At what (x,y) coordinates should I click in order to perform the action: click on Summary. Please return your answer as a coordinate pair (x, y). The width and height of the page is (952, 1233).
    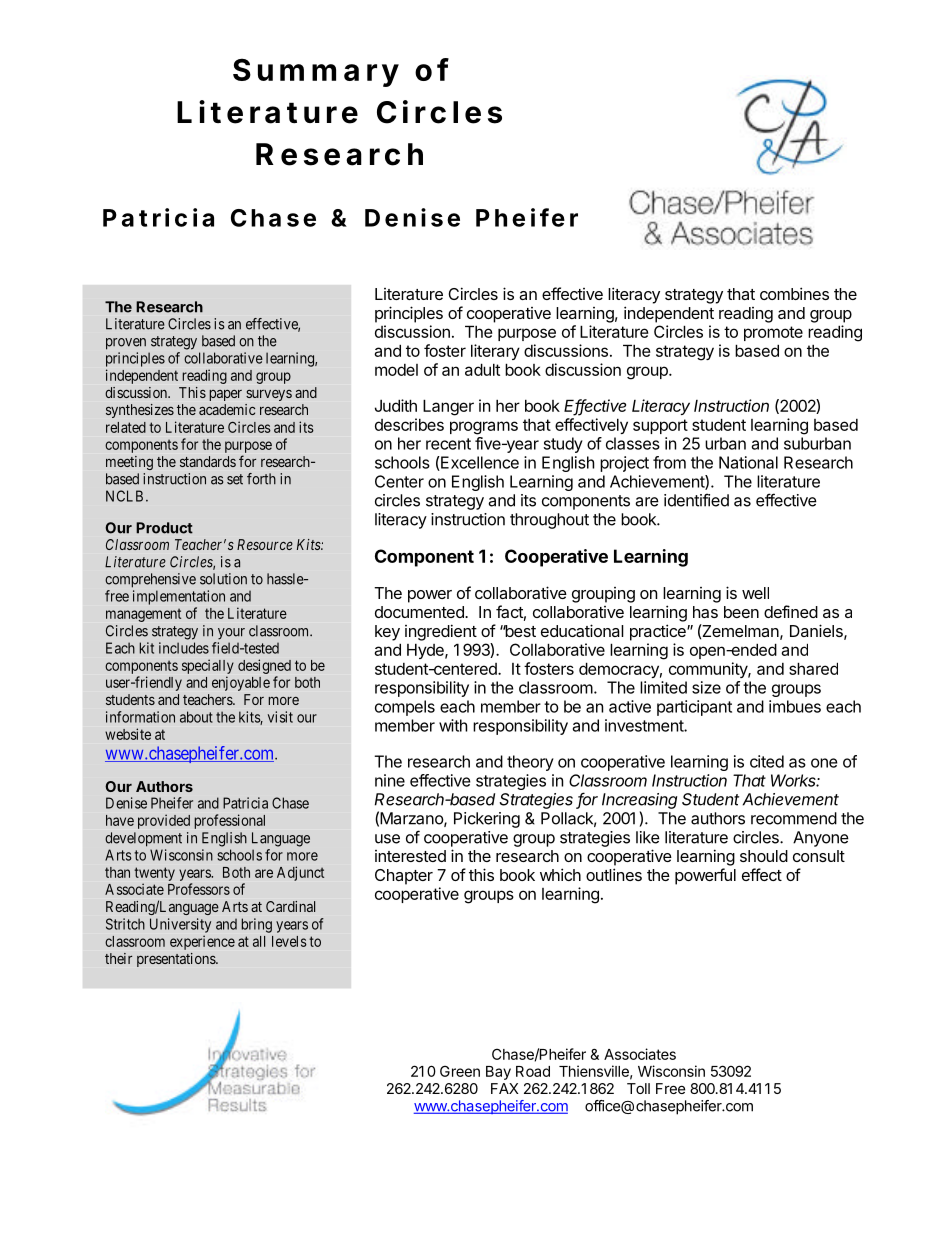
    Looking at the image, I should click on (316, 72).
